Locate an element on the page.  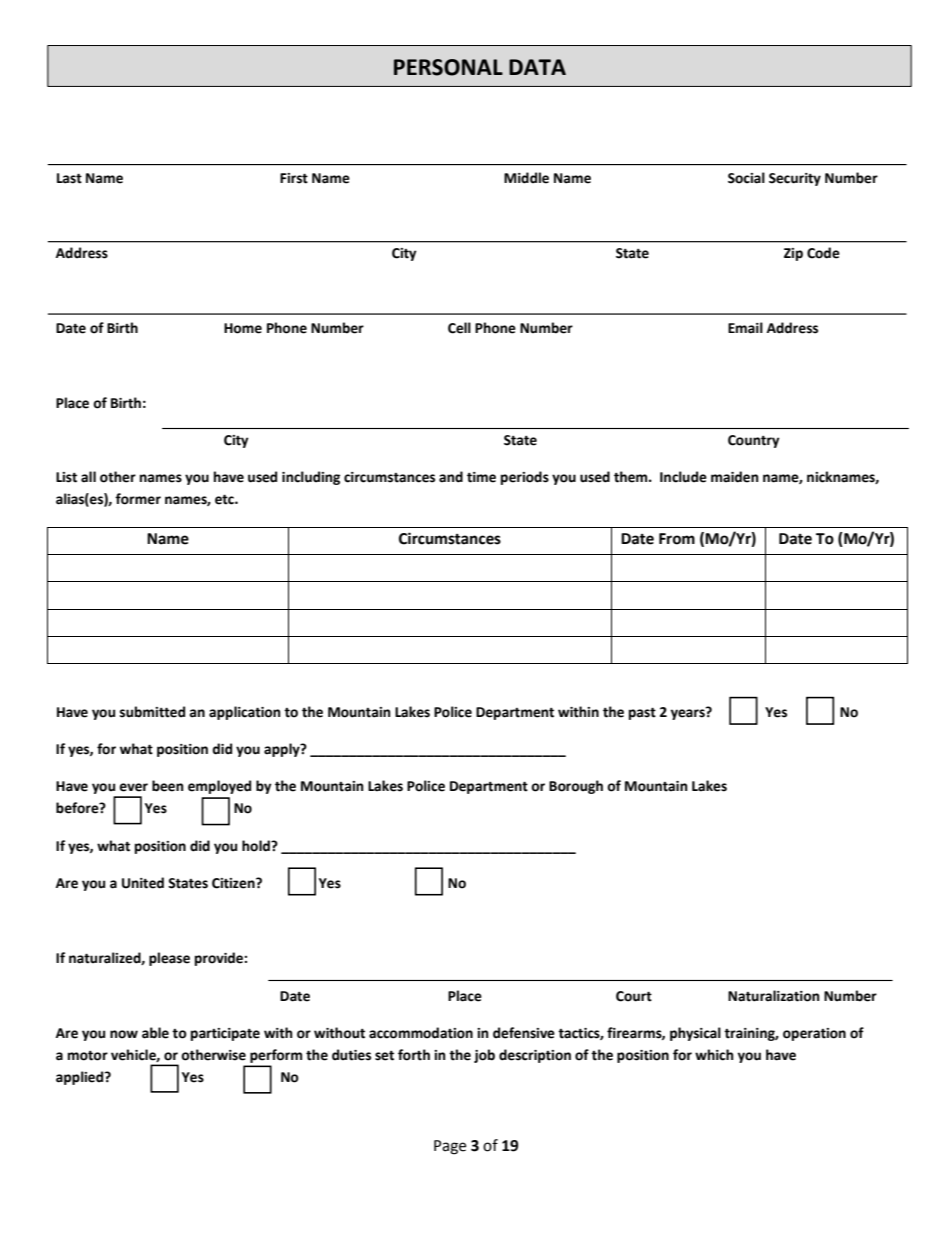
Page is located at coordinates (450, 1147).
